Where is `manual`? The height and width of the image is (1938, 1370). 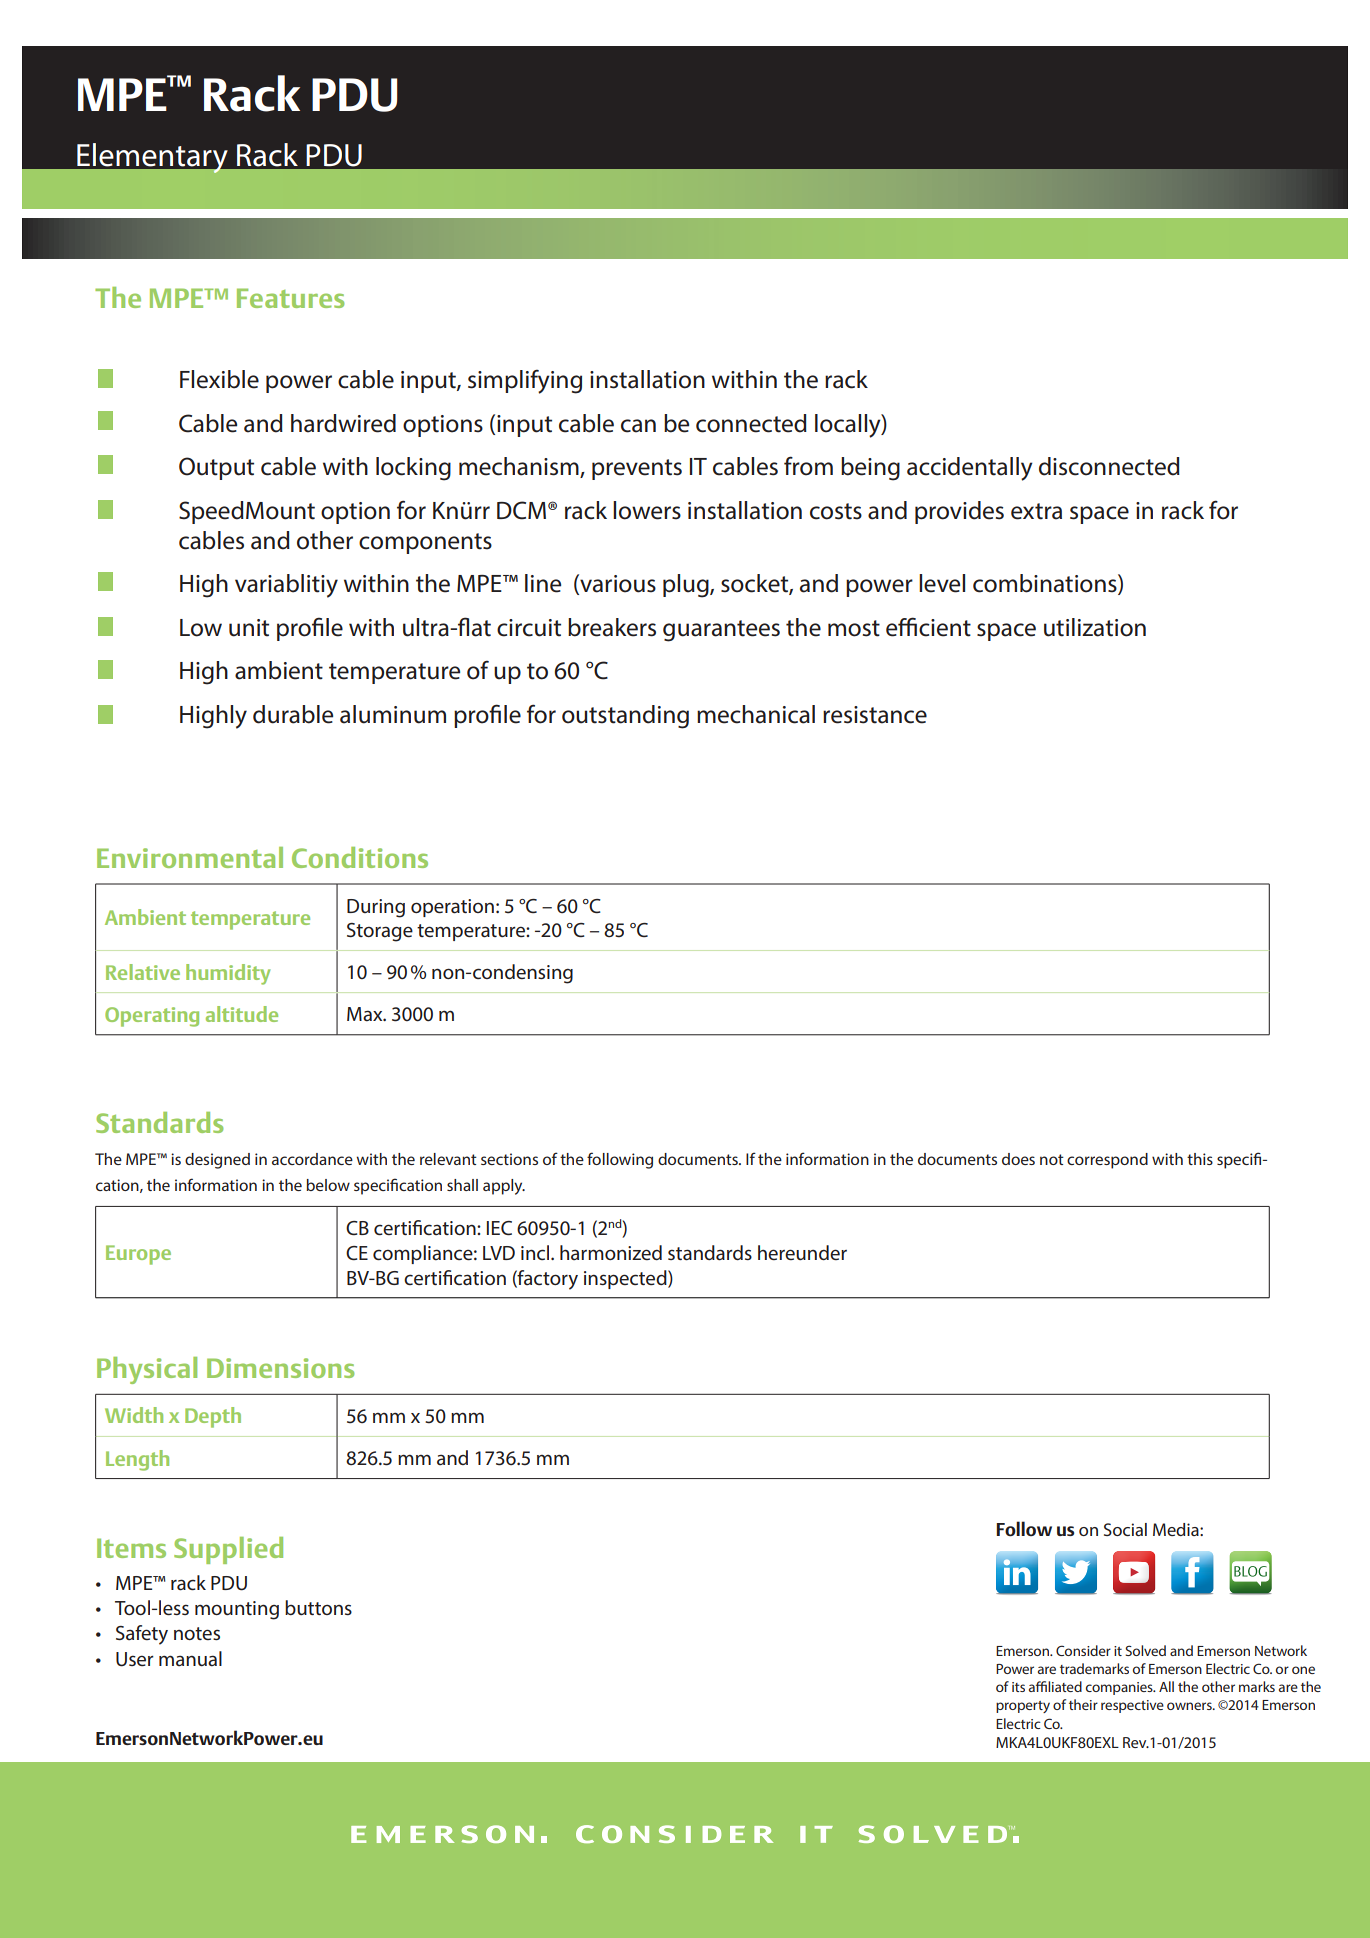
manual is located at coordinates (190, 1659).
